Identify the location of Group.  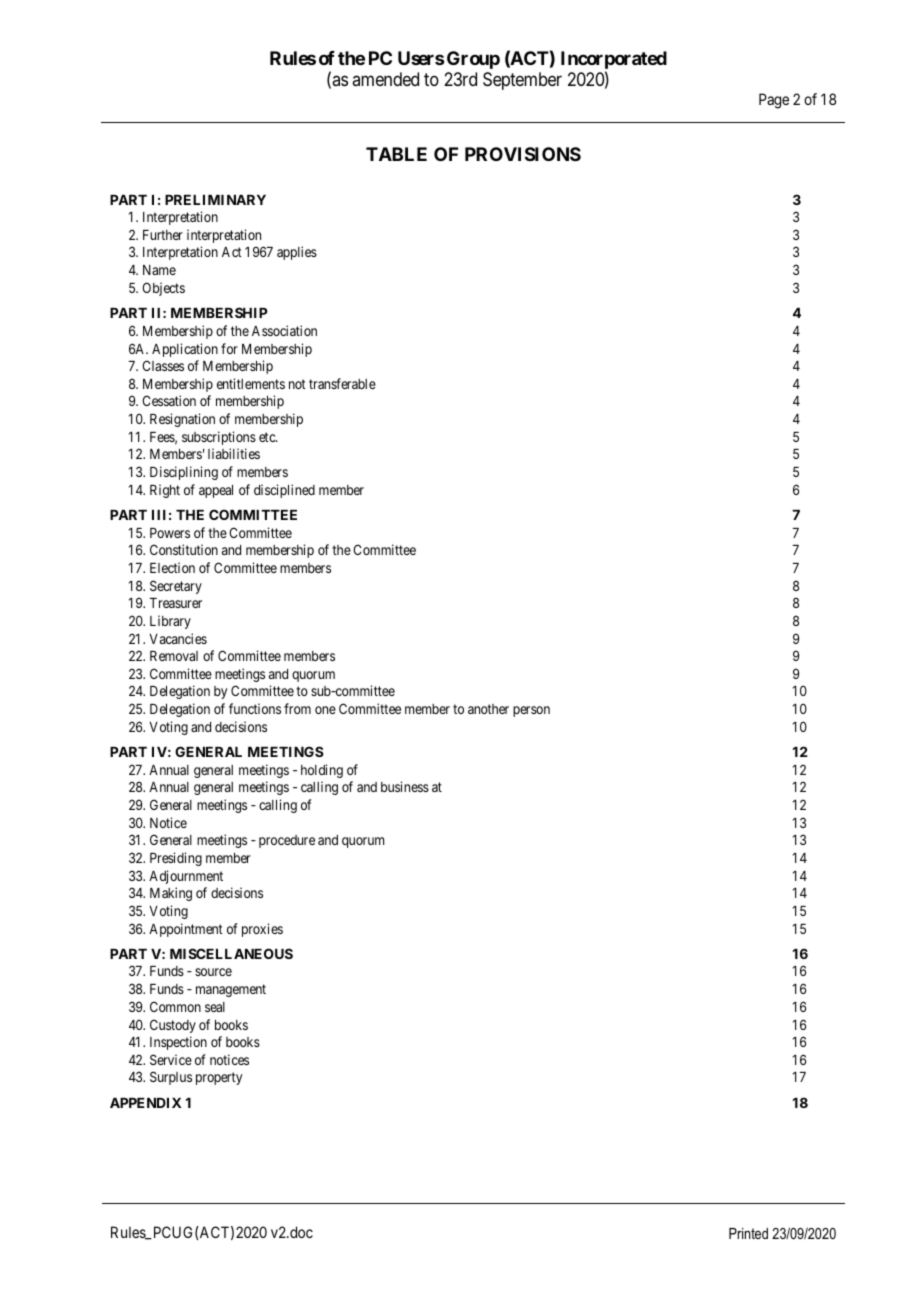
(473, 60).
